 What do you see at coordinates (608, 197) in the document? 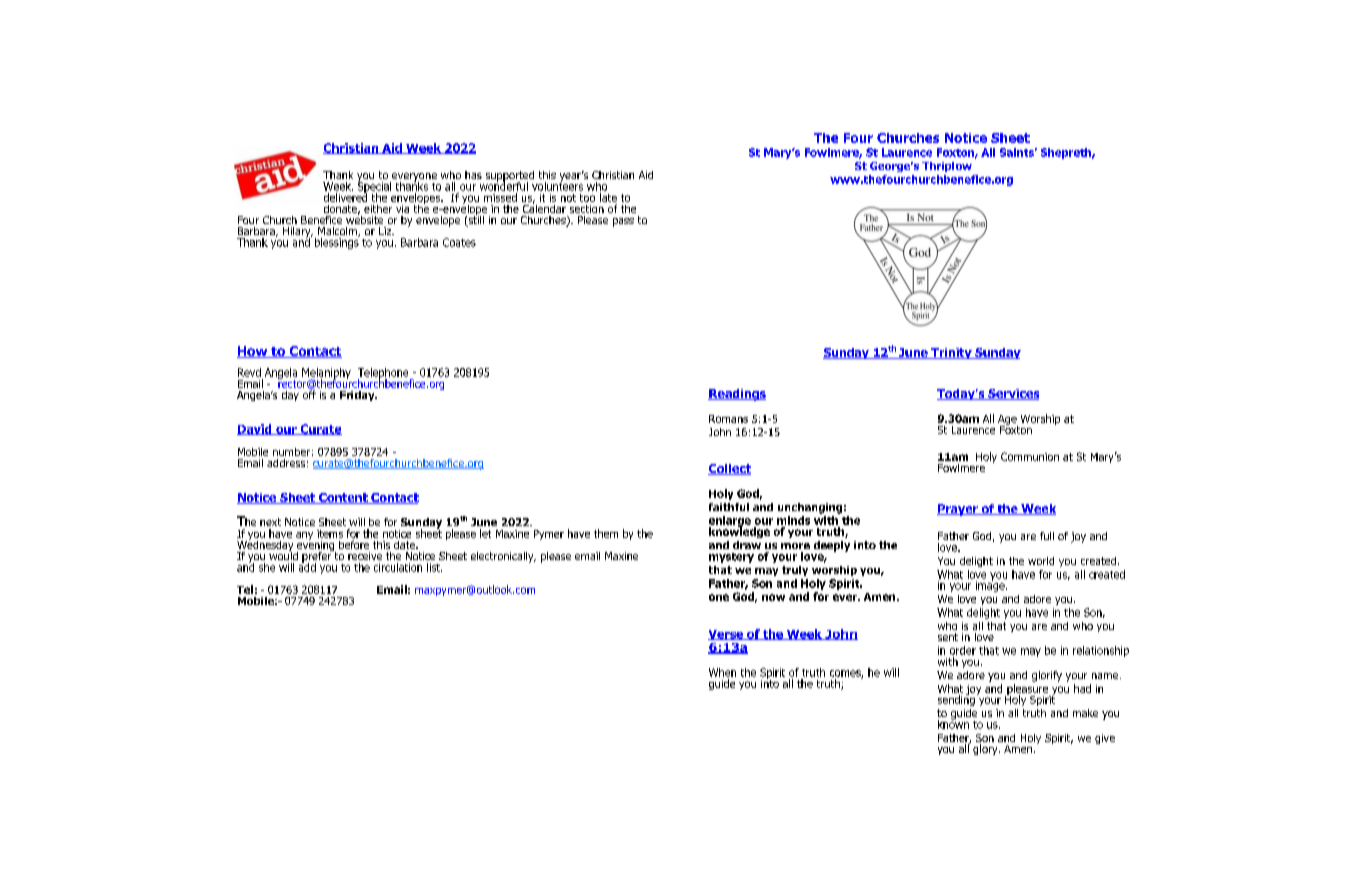
I see `late` at bounding box center [608, 197].
